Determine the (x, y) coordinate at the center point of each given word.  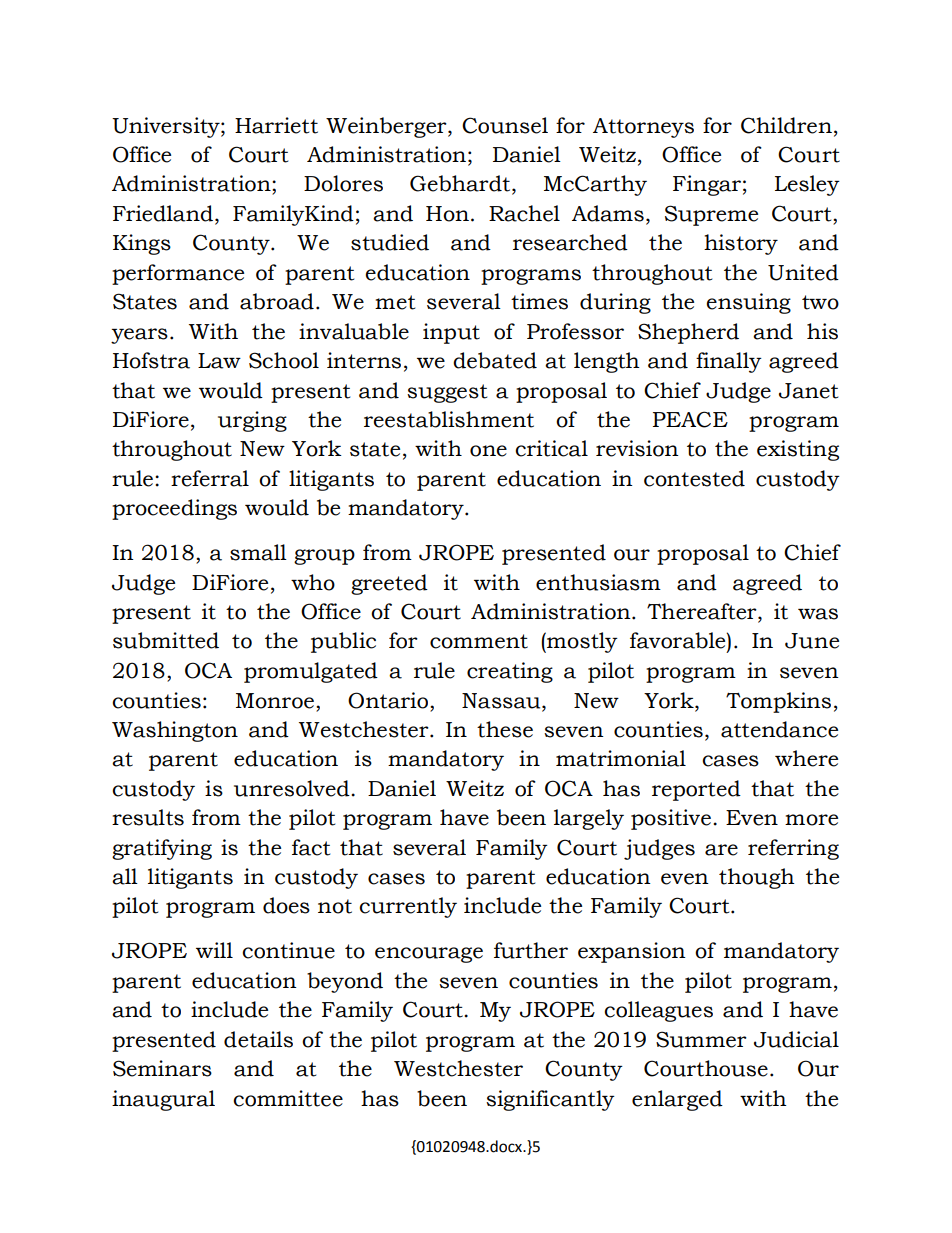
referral (210, 478)
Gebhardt (461, 184)
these (505, 729)
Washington (175, 731)
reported (696, 790)
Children (786, 125)
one (488, 451)
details (258, 1039)
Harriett (276, 125)
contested (694, 478)
